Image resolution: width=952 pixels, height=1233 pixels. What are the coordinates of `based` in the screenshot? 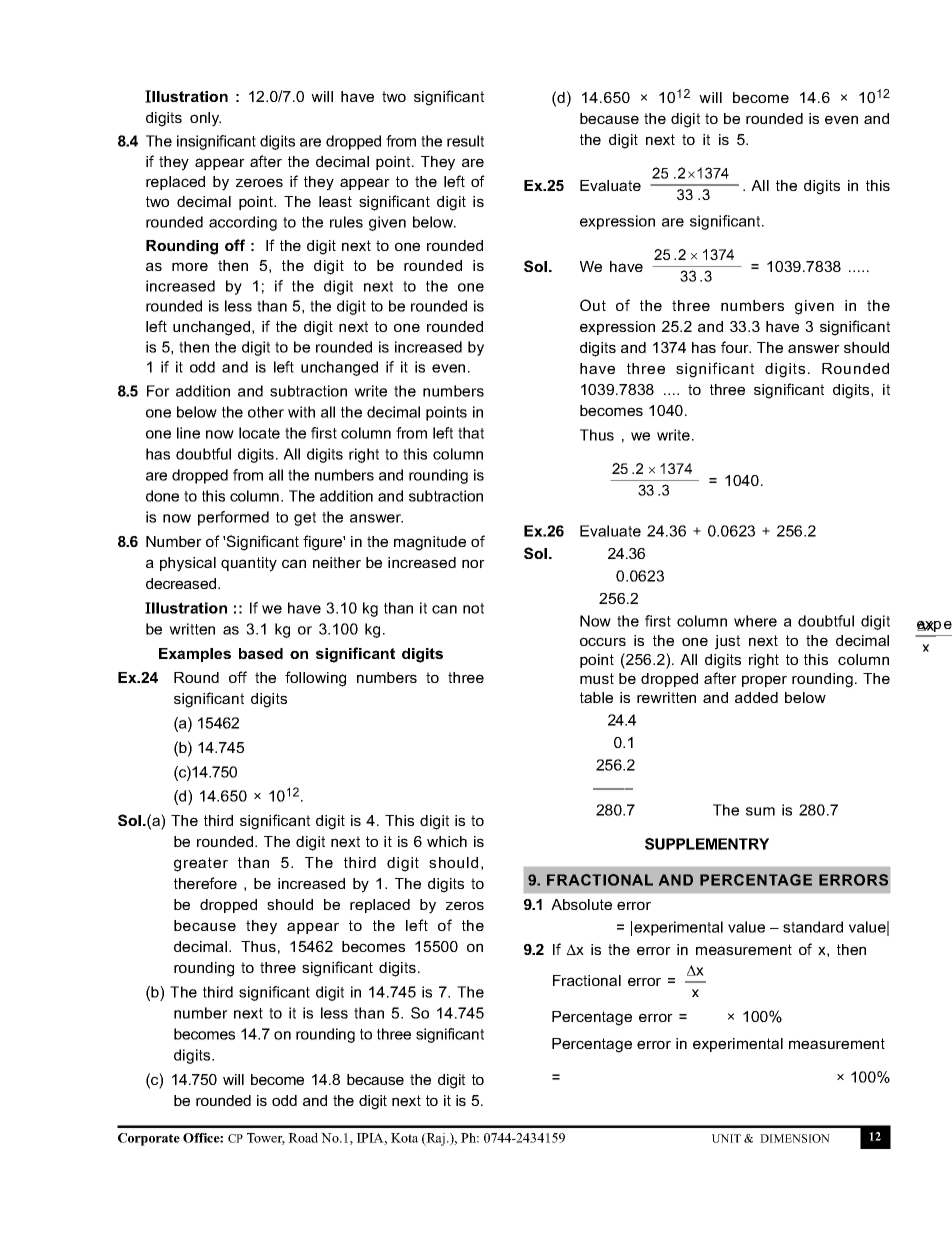 It's located at (261, 653).
